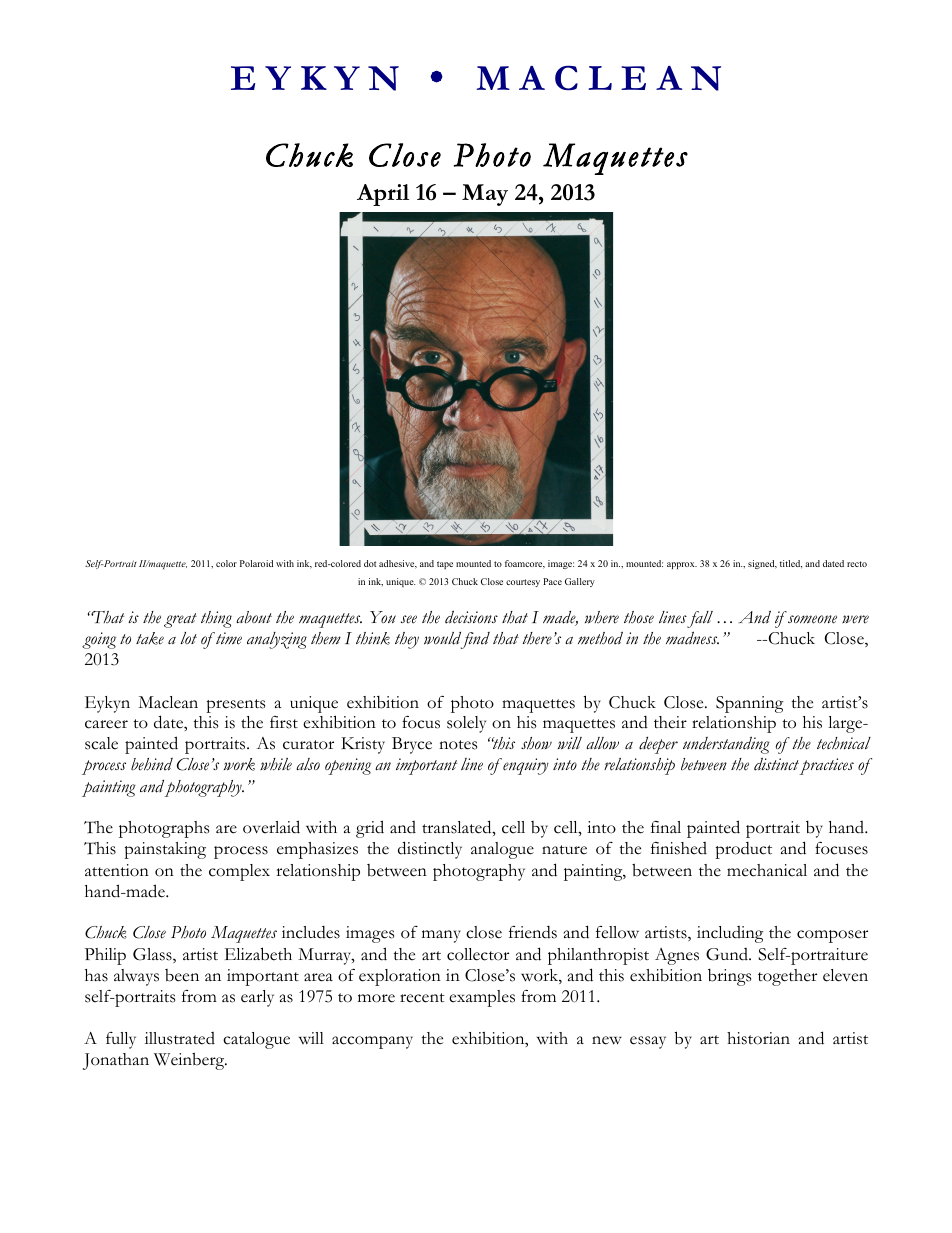 The image size is (952, 1233). I want to click on tape, so click(445, 565).
